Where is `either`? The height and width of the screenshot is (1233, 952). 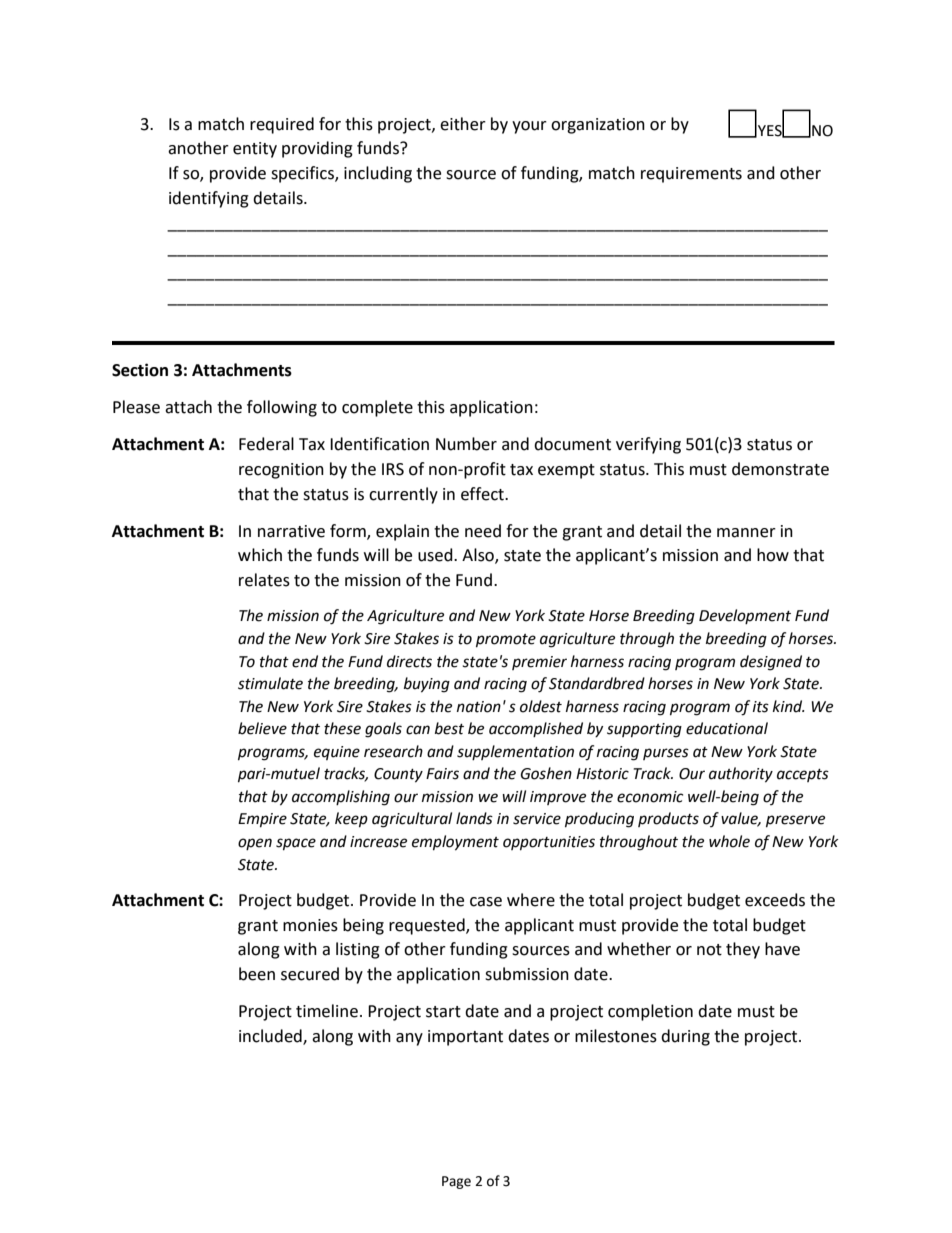 either is located at coordinates (463, 124).
